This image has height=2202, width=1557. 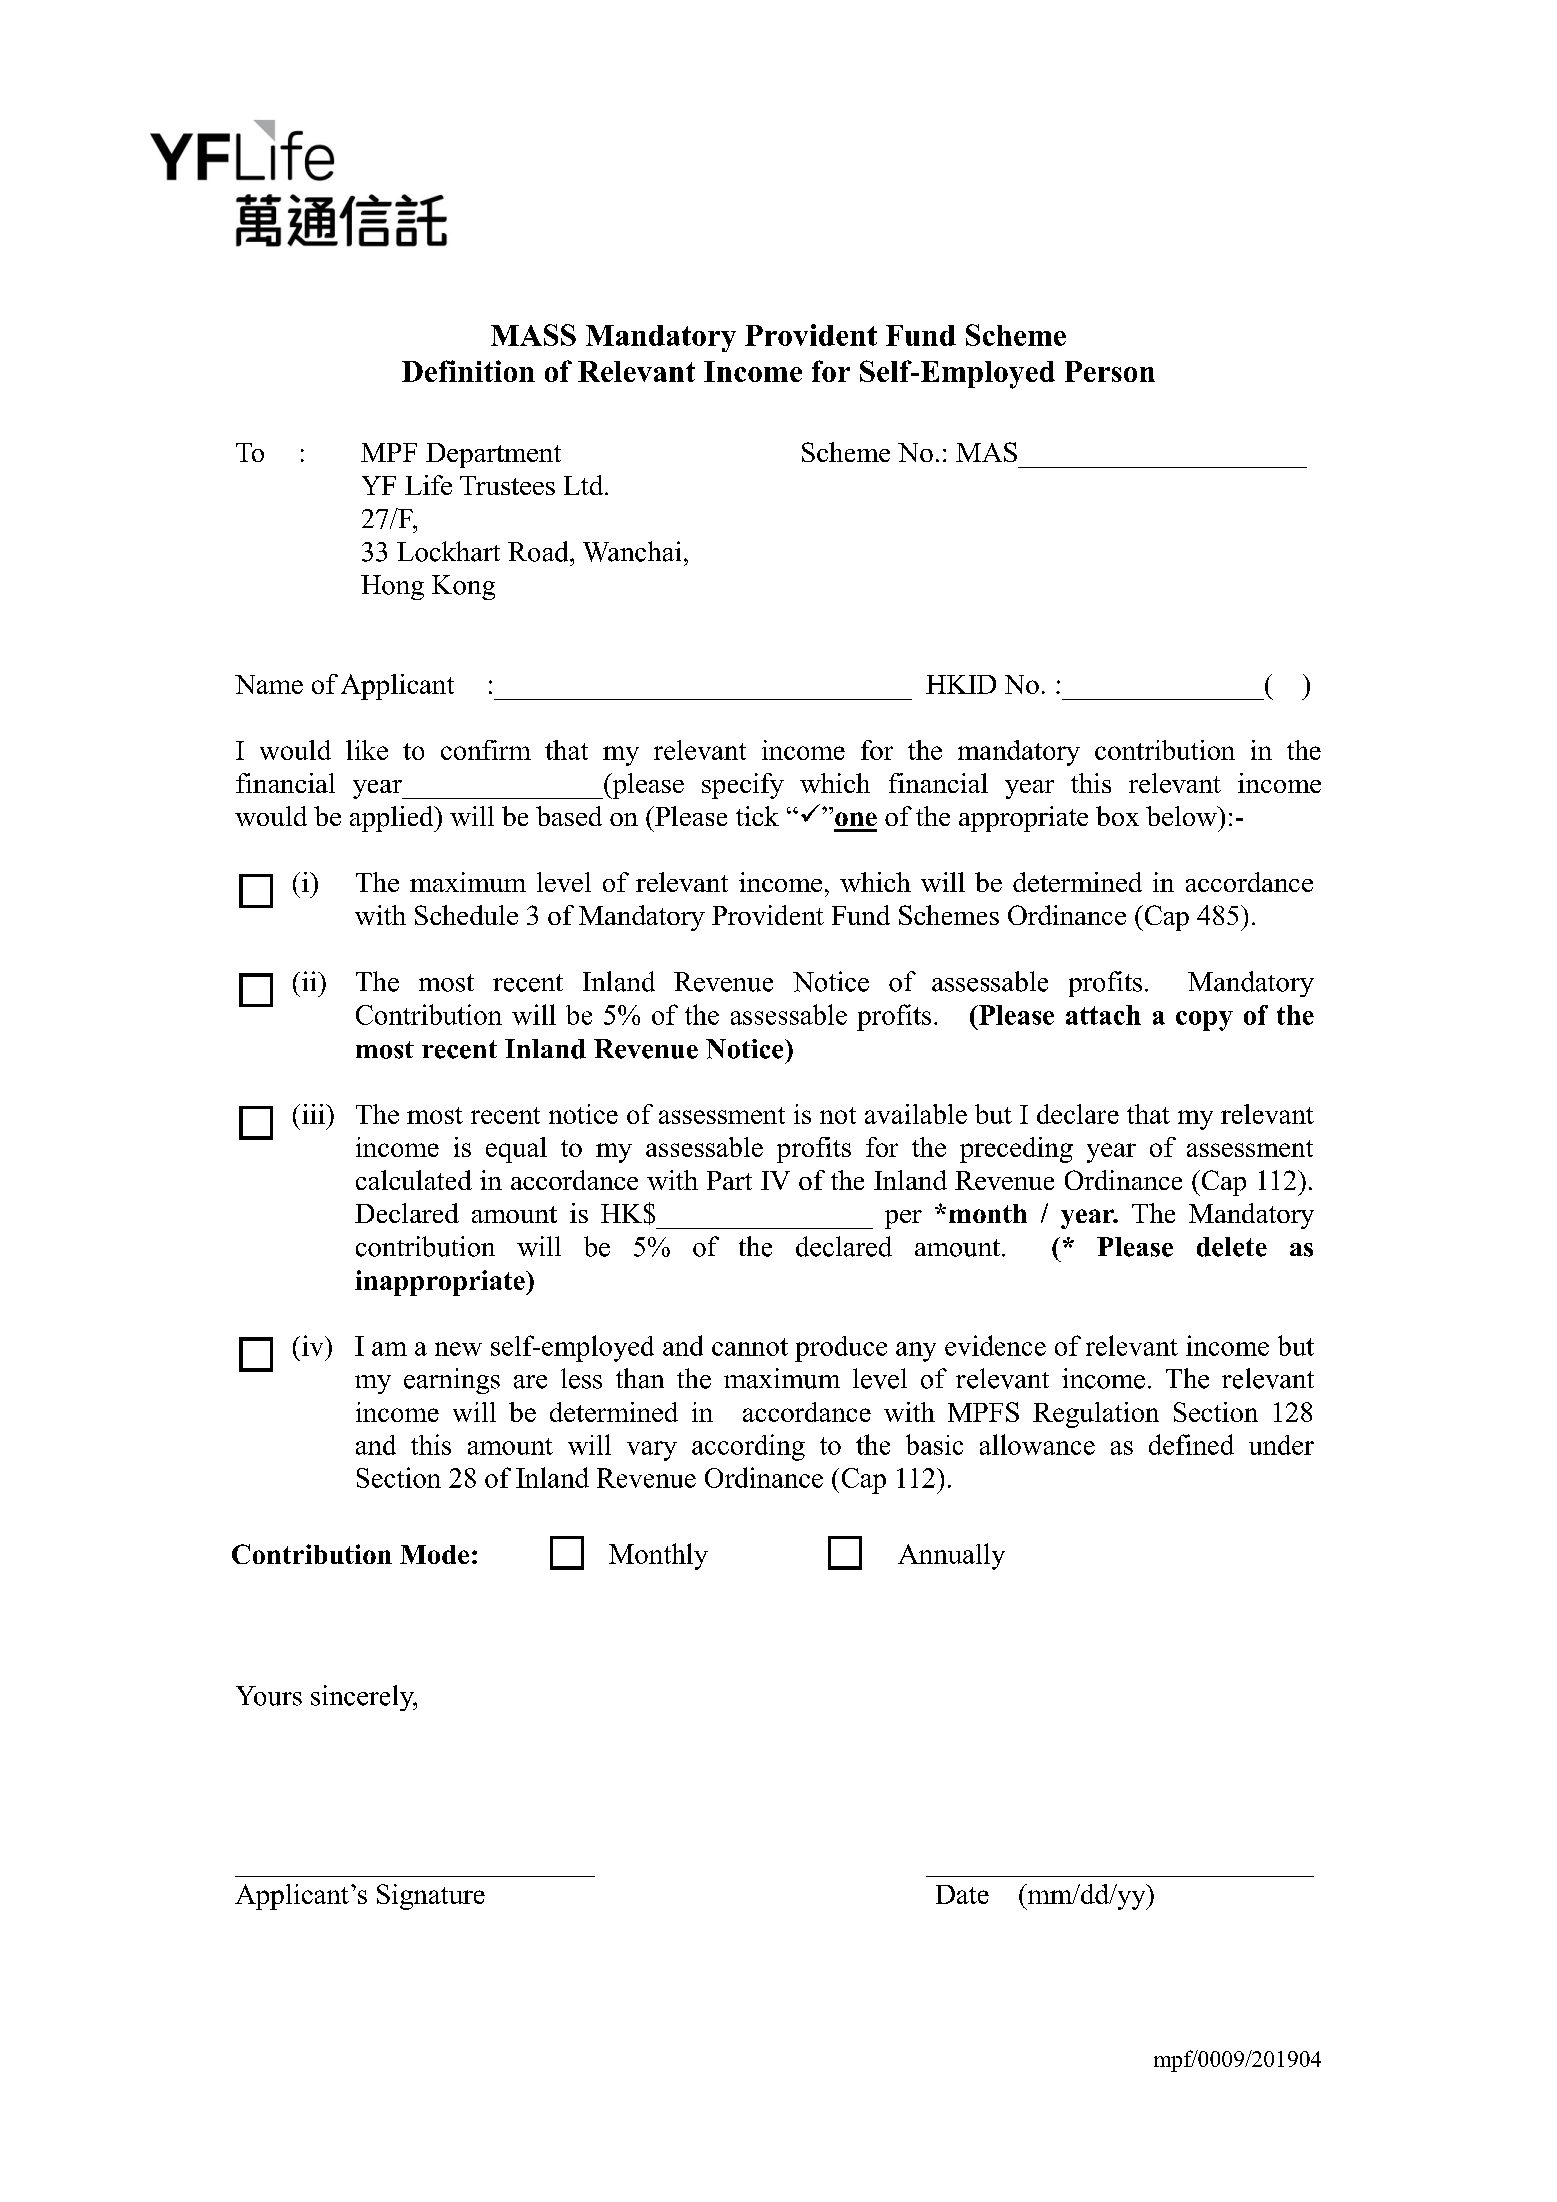 I want to click on Definition, so click(x=468, y=371).
